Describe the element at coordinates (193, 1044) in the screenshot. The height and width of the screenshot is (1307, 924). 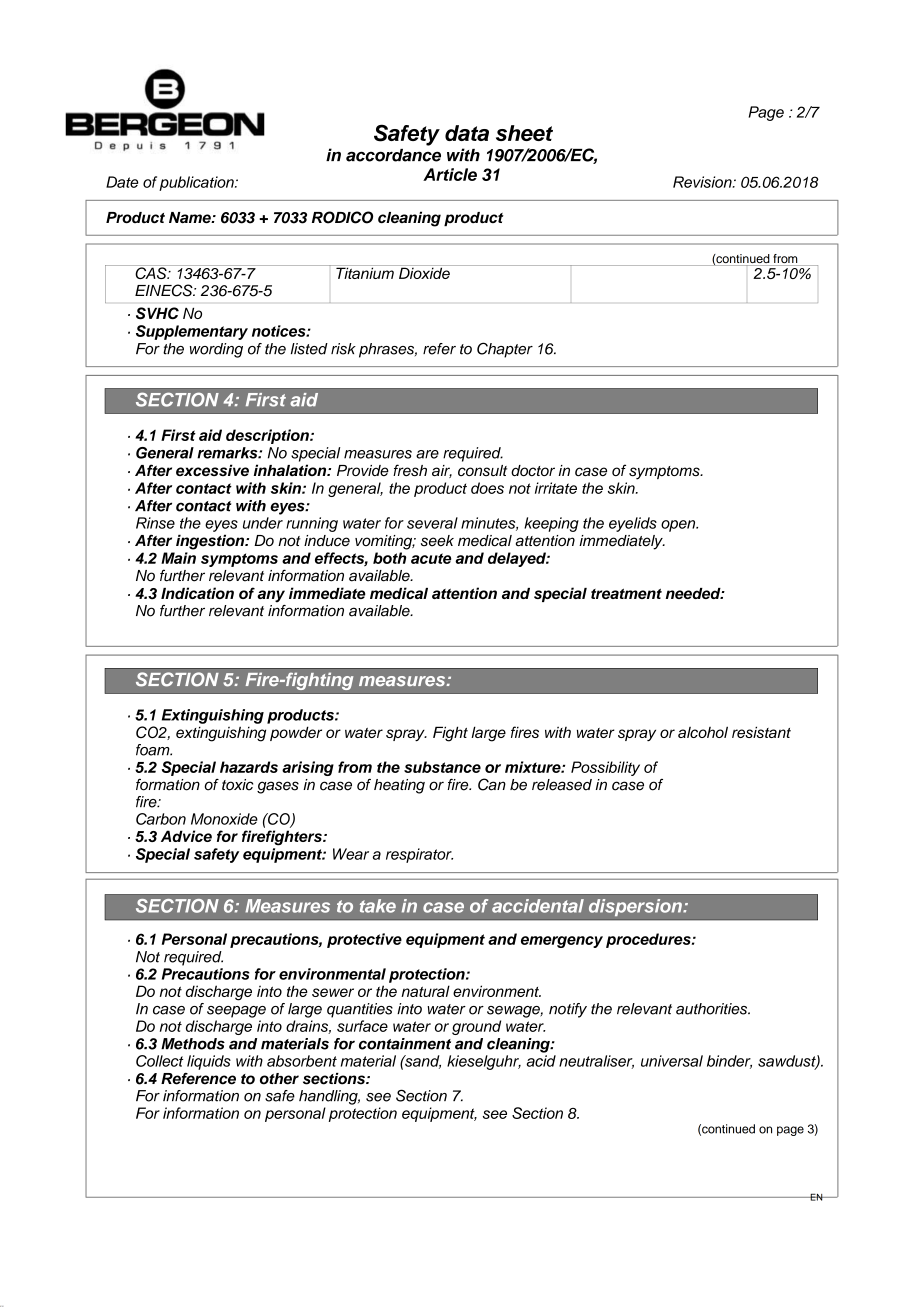
I see `Methods` at that location.
